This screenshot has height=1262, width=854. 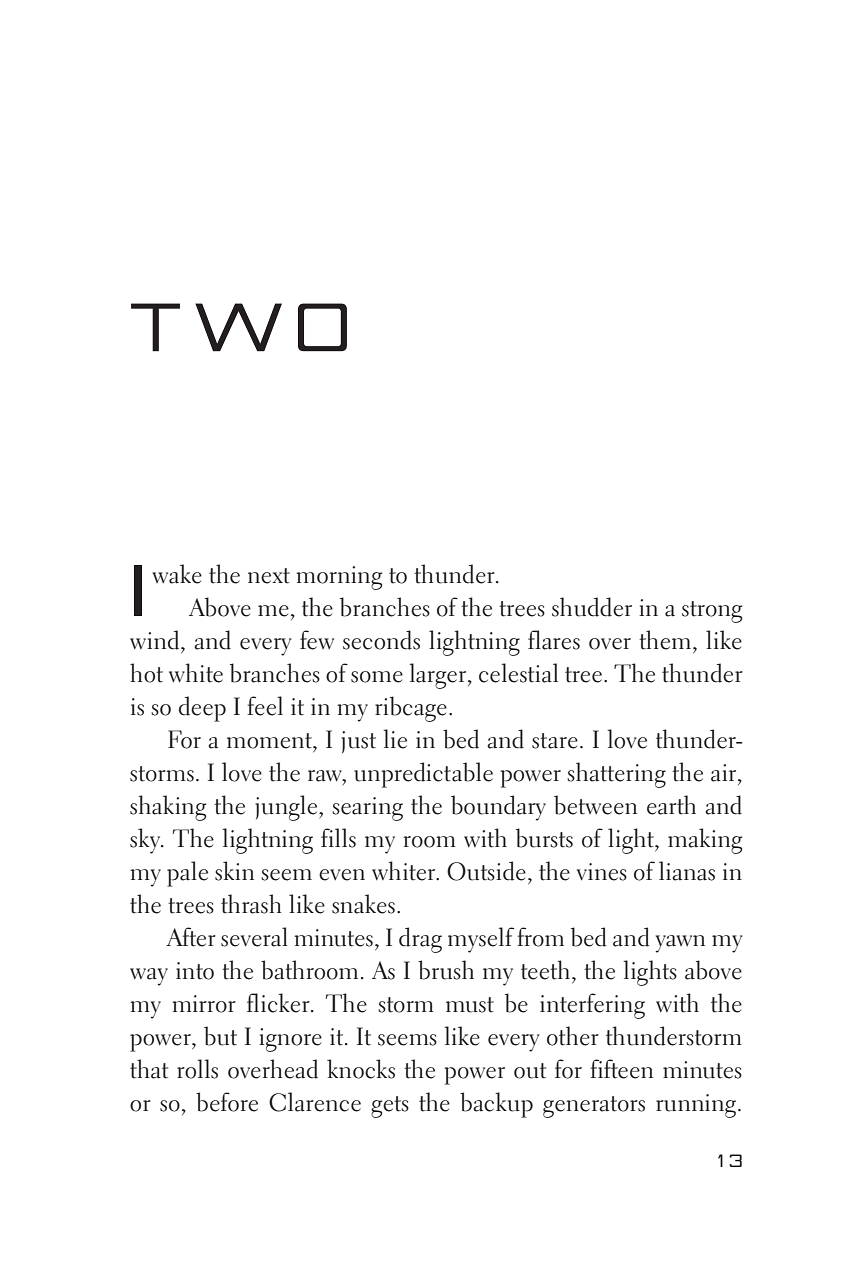 What do you see at coordinates (712, 612) in the screenshot?
I see `strong` at bounding box center [712, 612].
